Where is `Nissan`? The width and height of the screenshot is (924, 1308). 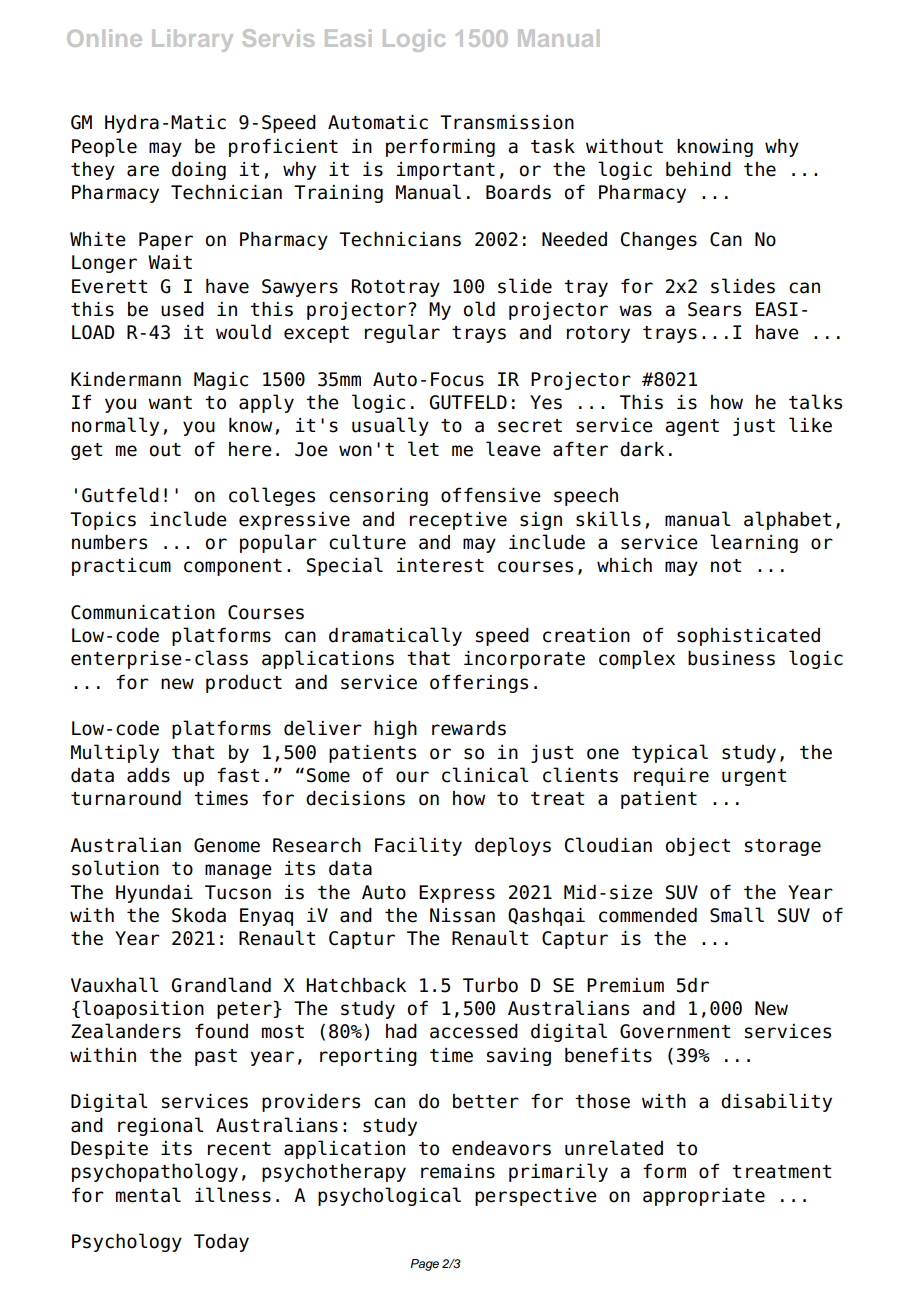
Nissan is located at coordinates (462, 915).
